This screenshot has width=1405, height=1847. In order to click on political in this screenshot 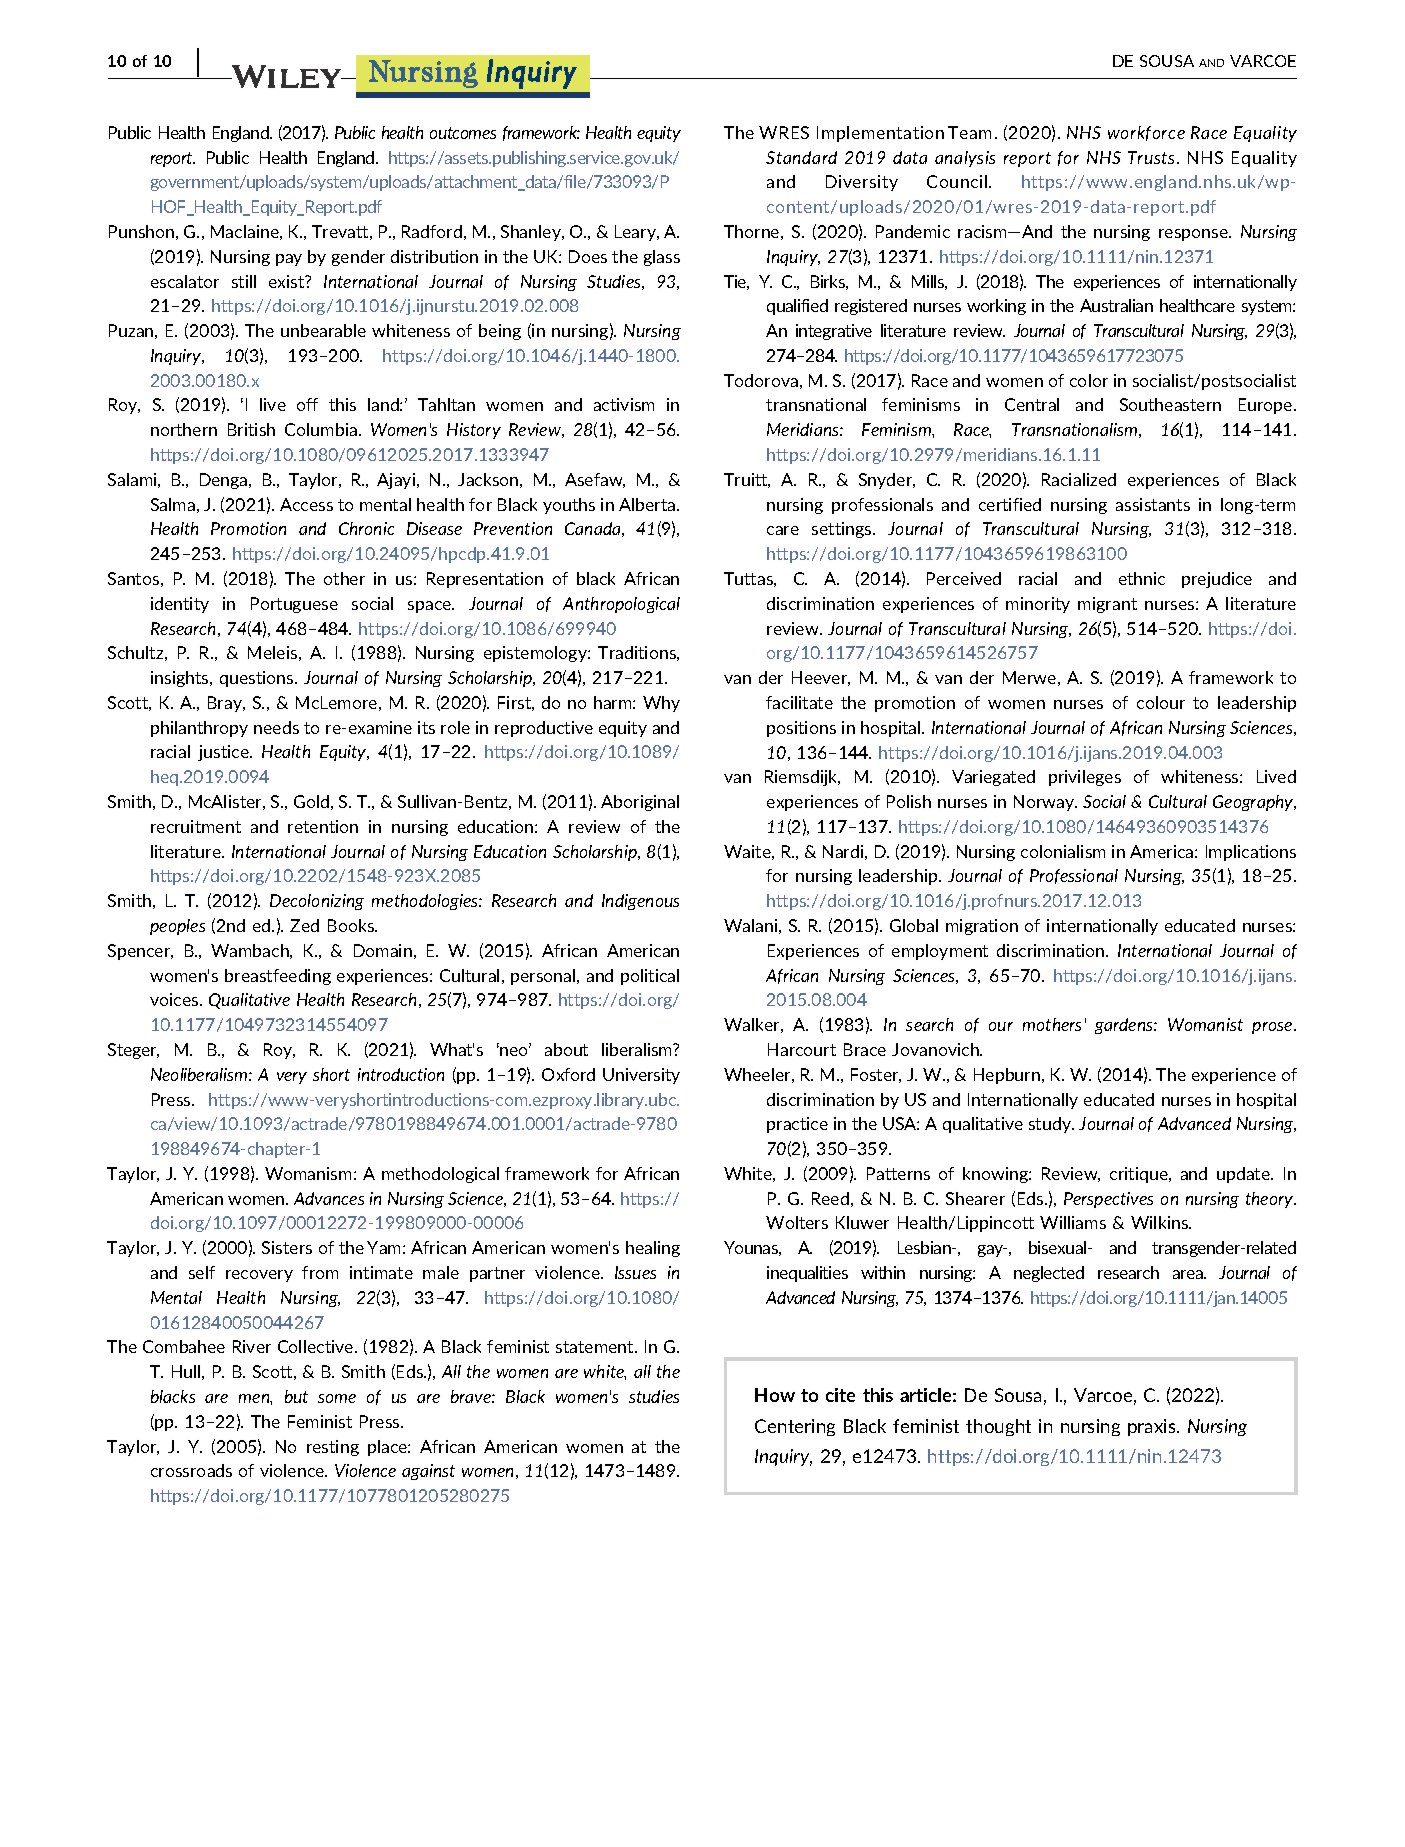, I will do `click(650, 977)`.
